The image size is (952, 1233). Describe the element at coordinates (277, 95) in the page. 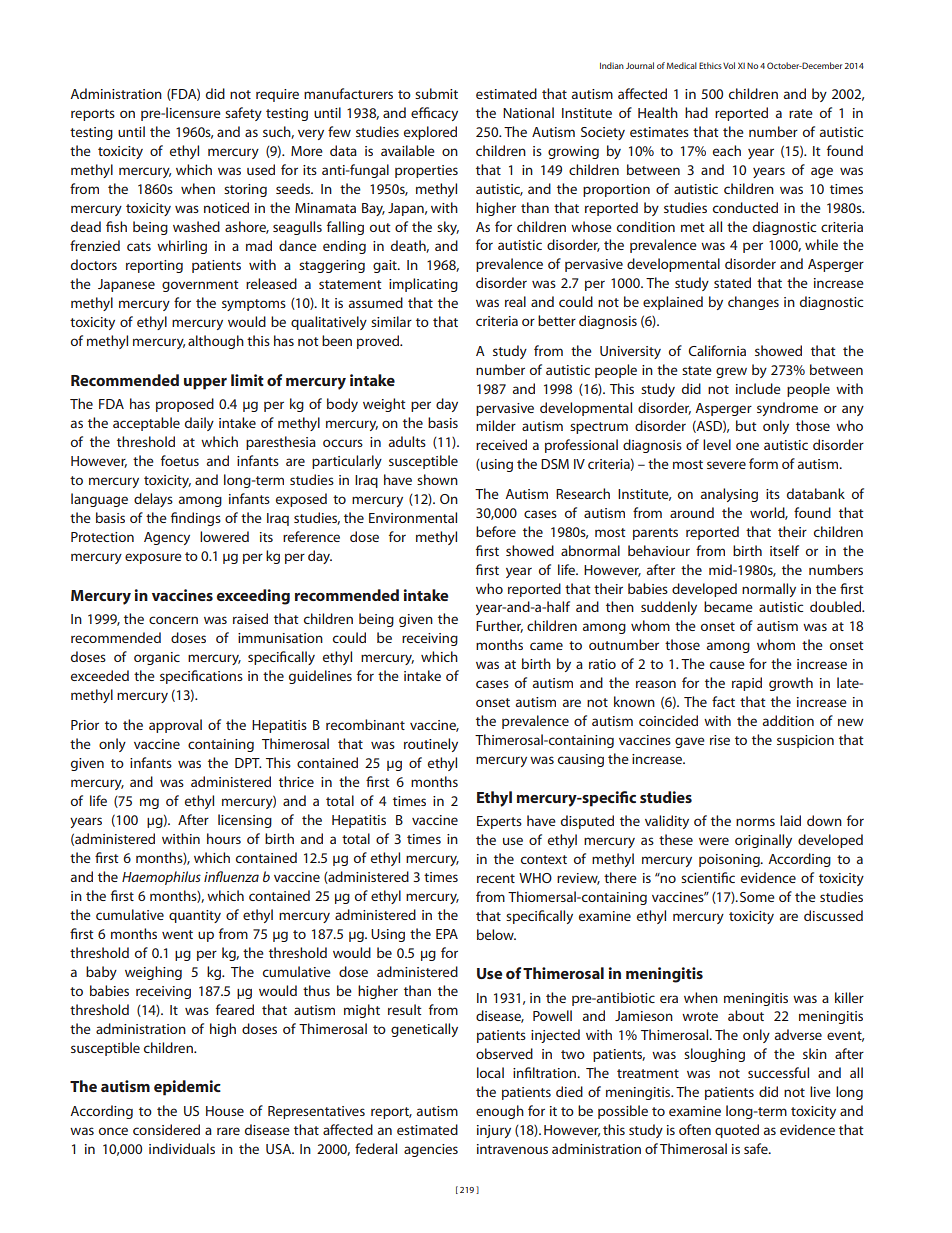

I see `require` at that location.
